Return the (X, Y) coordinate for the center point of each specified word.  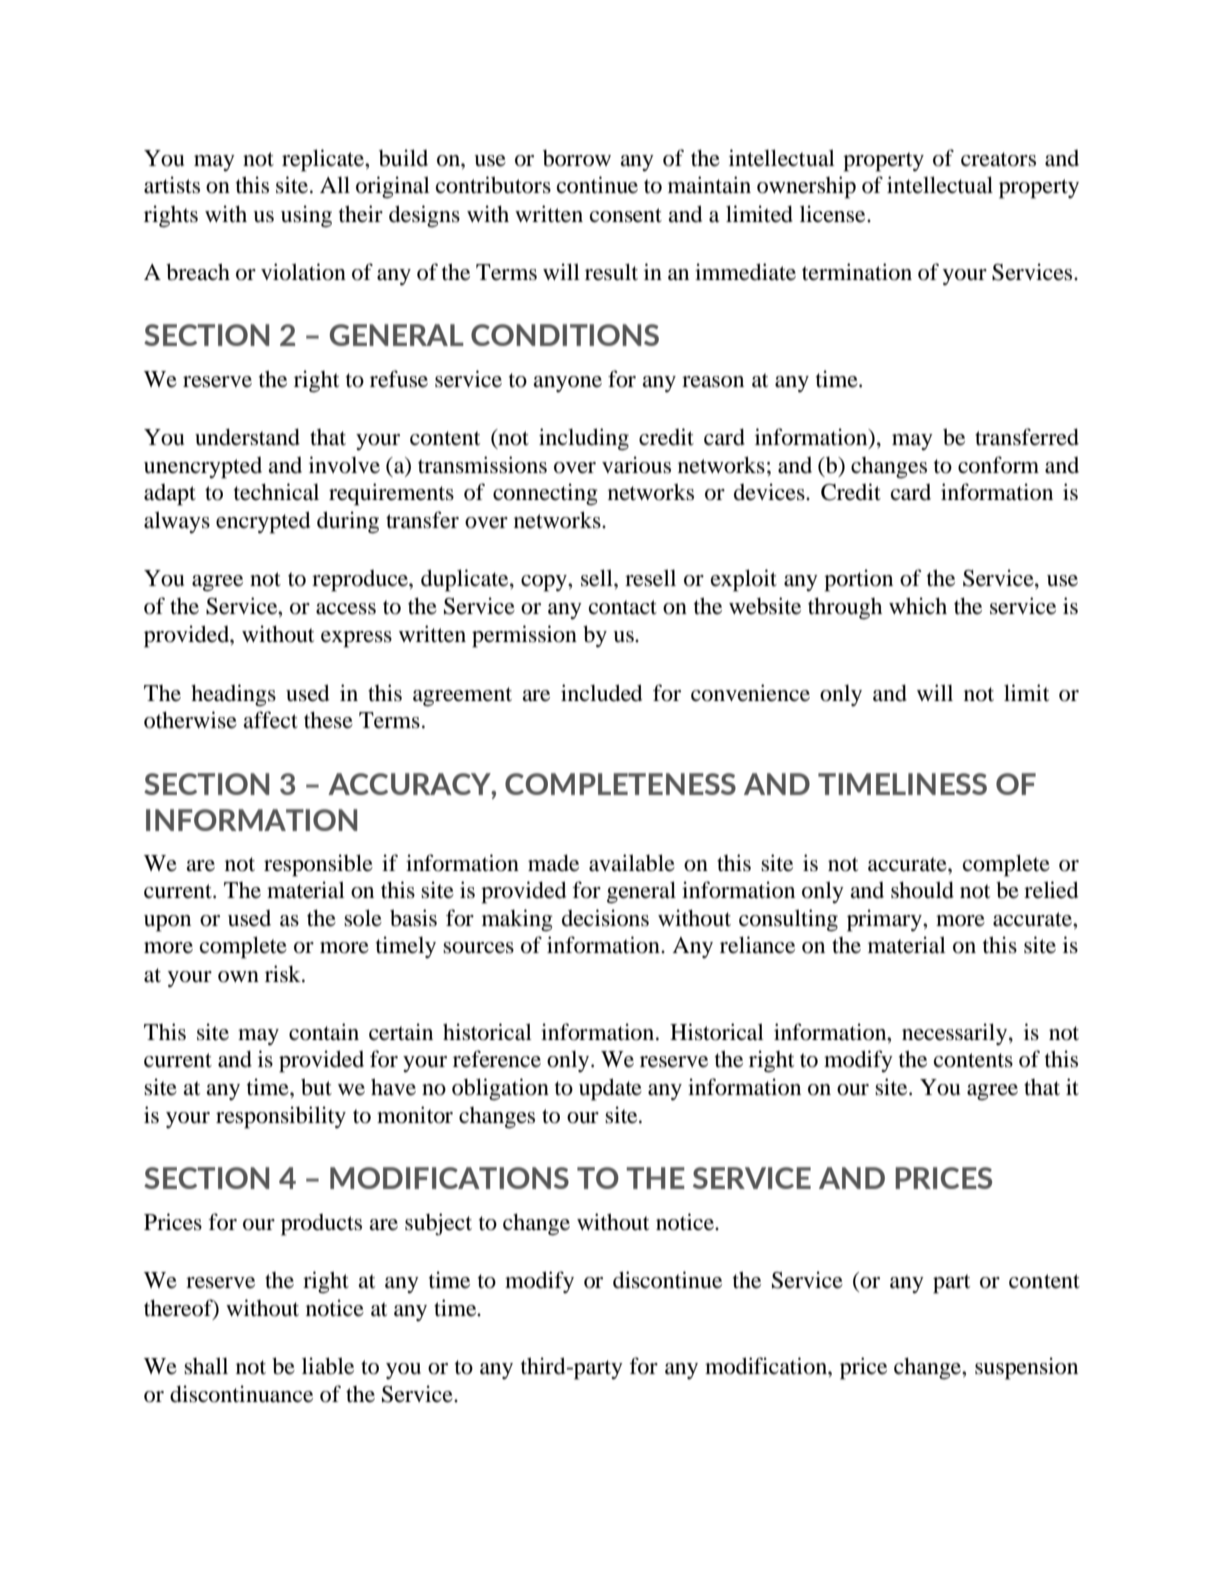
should (922, 890)
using (306, 216)
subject (438, 1224)
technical (276, 492)
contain (324, 1032)
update (610, 1089)
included (602, 693)
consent (626, 215)
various (636, 465)
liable (328, 1366)
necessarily (956, 1034)
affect (270, 720)
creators (998, 159)
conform (998, 465)
